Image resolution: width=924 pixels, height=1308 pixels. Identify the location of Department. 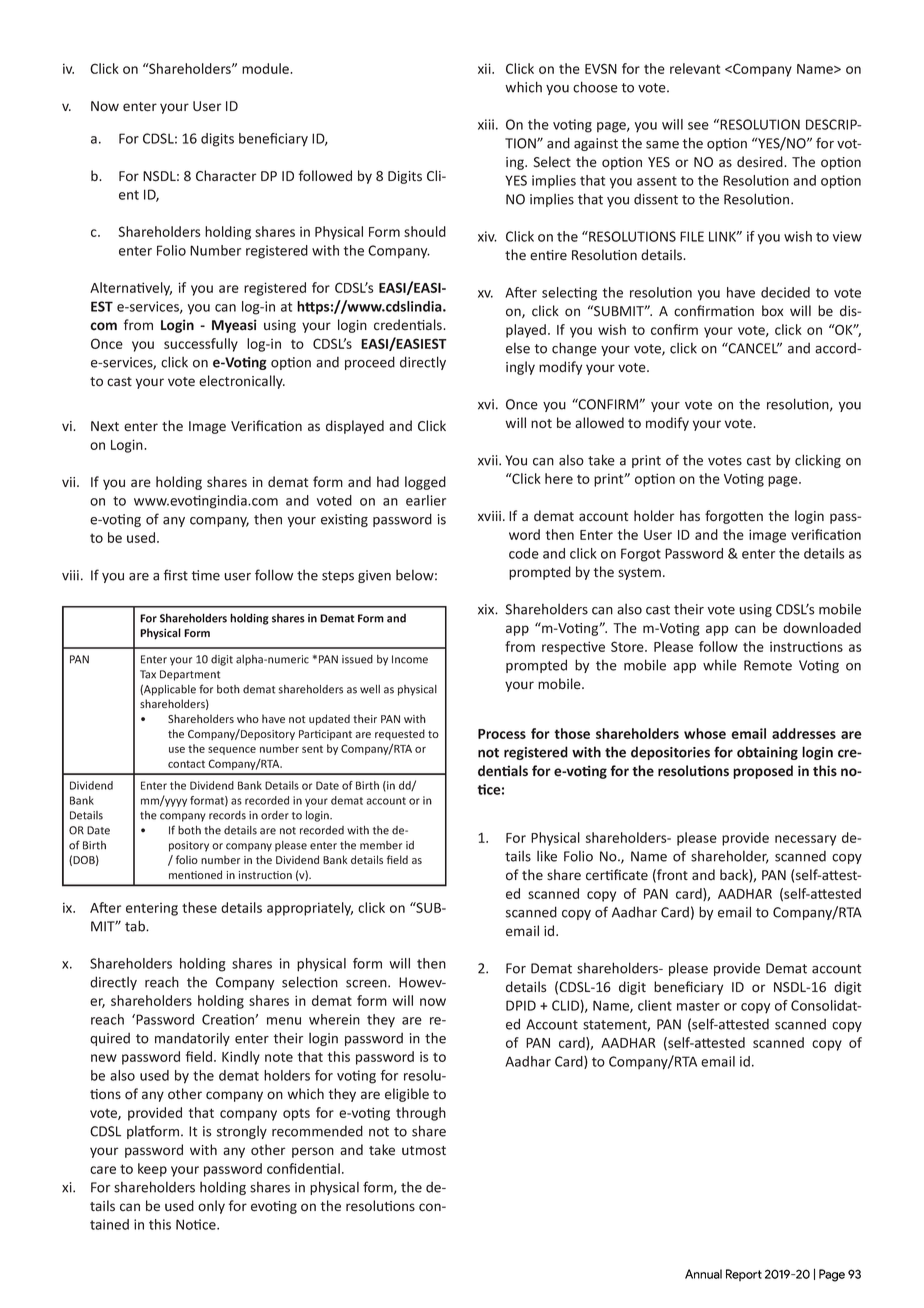
(190, 675).
